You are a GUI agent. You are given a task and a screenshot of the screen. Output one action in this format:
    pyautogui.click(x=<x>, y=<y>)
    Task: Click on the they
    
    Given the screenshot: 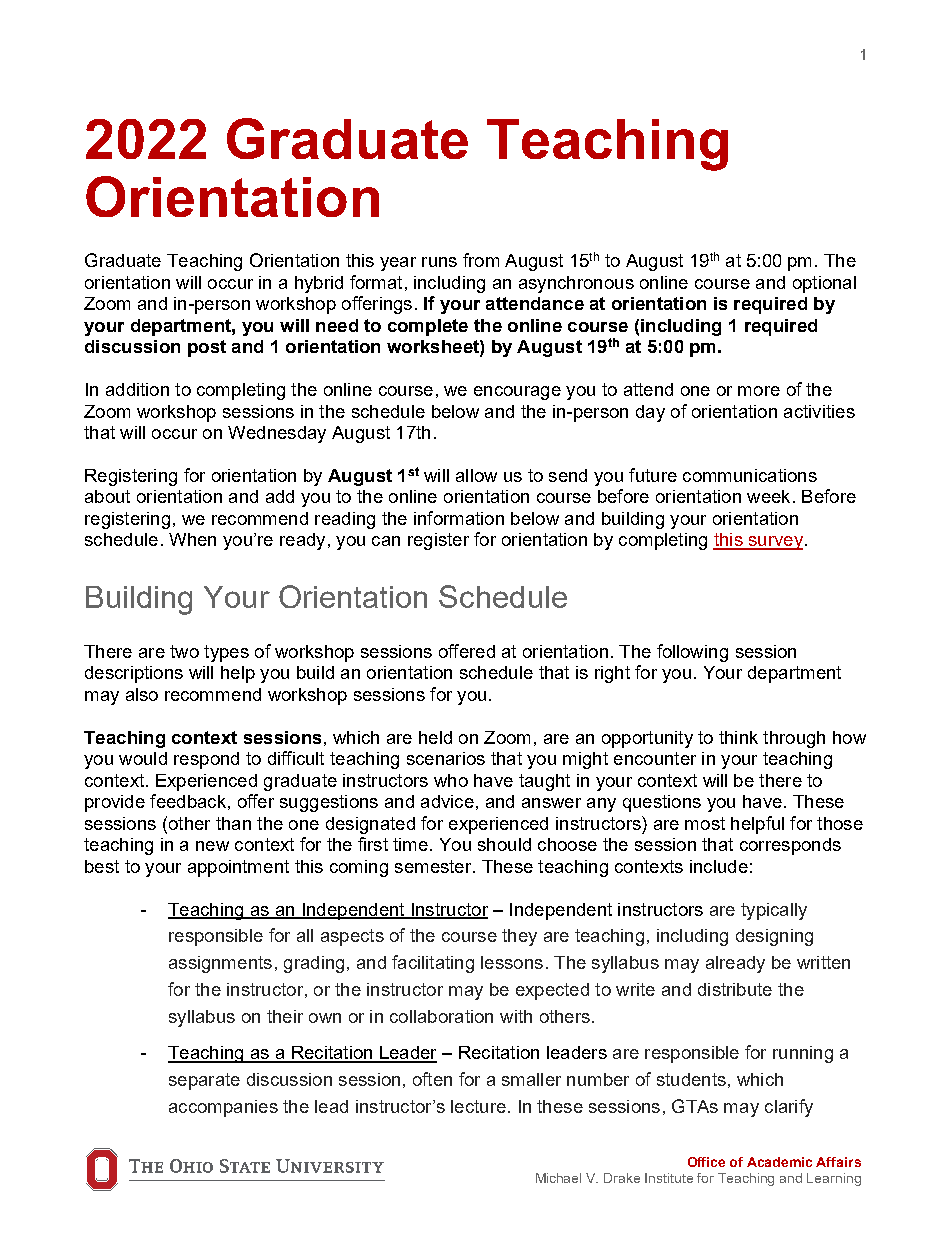 What is the action you would take?
    pyautogui.click(x=519, y=937)
